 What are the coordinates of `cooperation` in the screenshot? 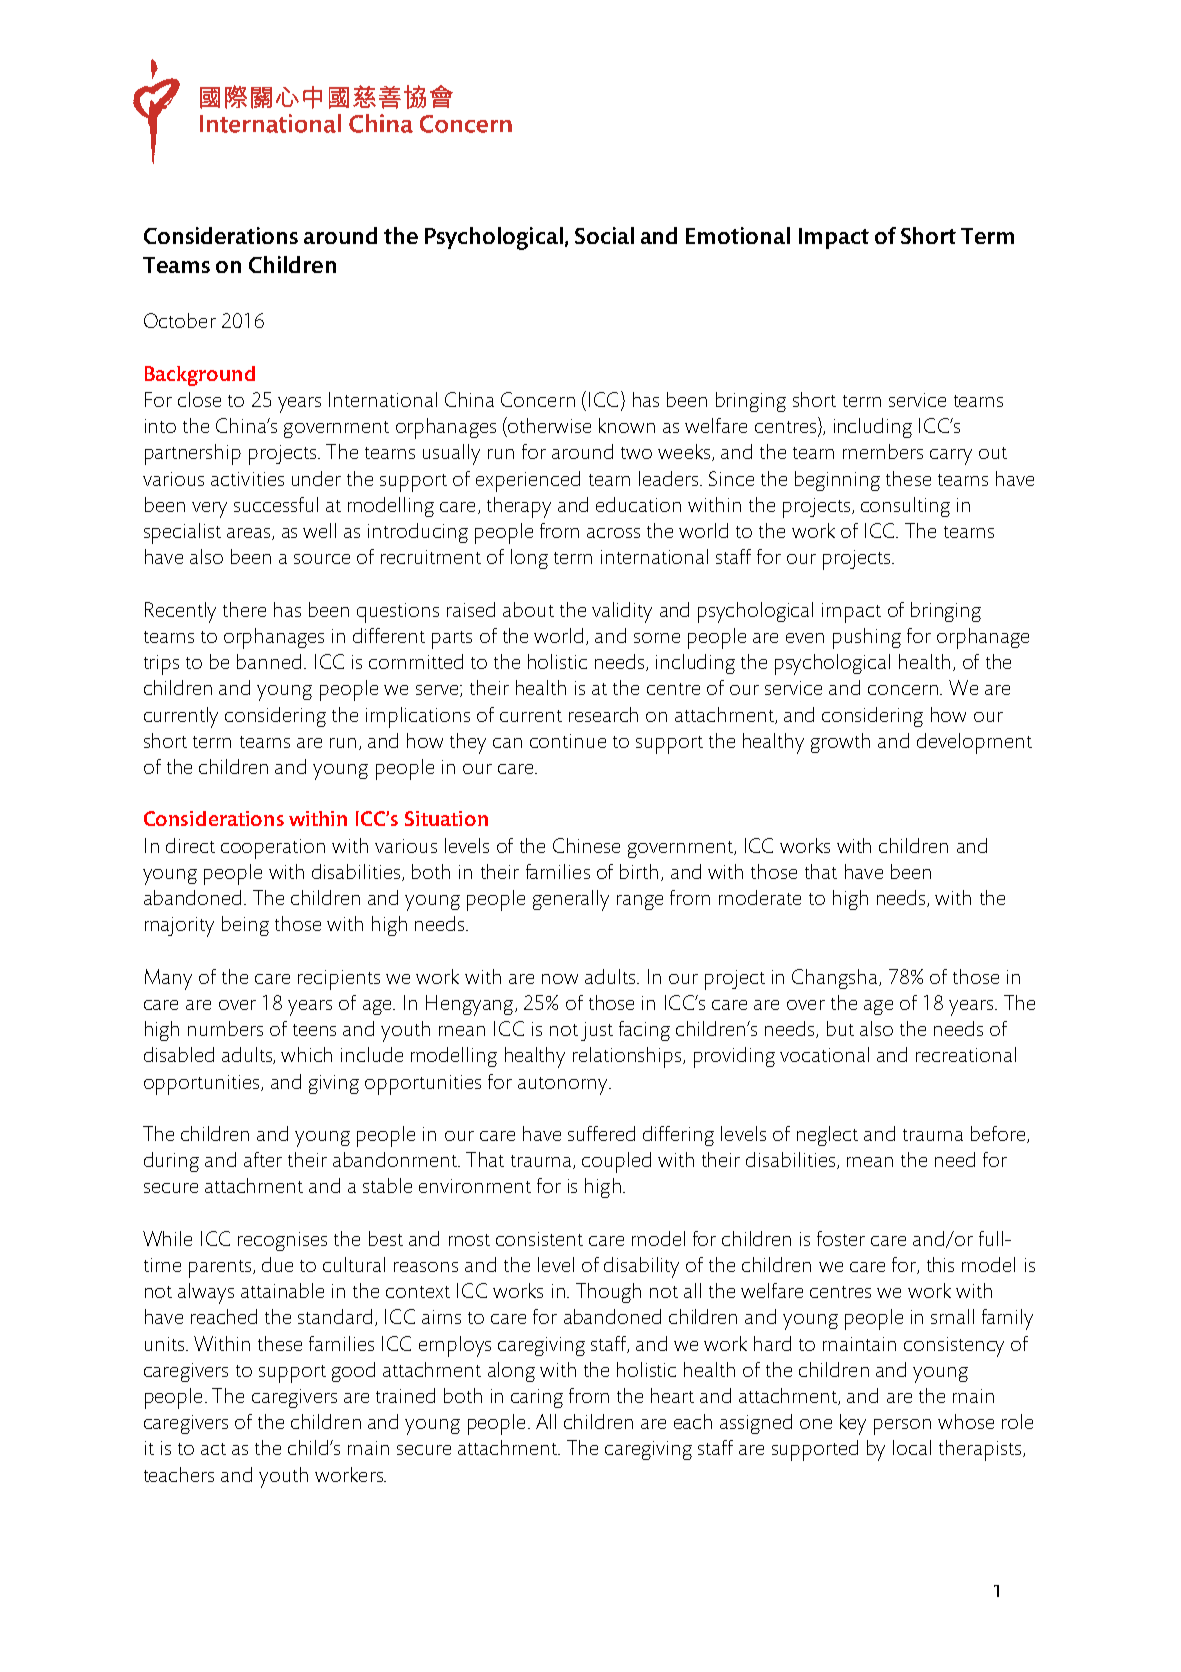 It's located at (273, 849).
